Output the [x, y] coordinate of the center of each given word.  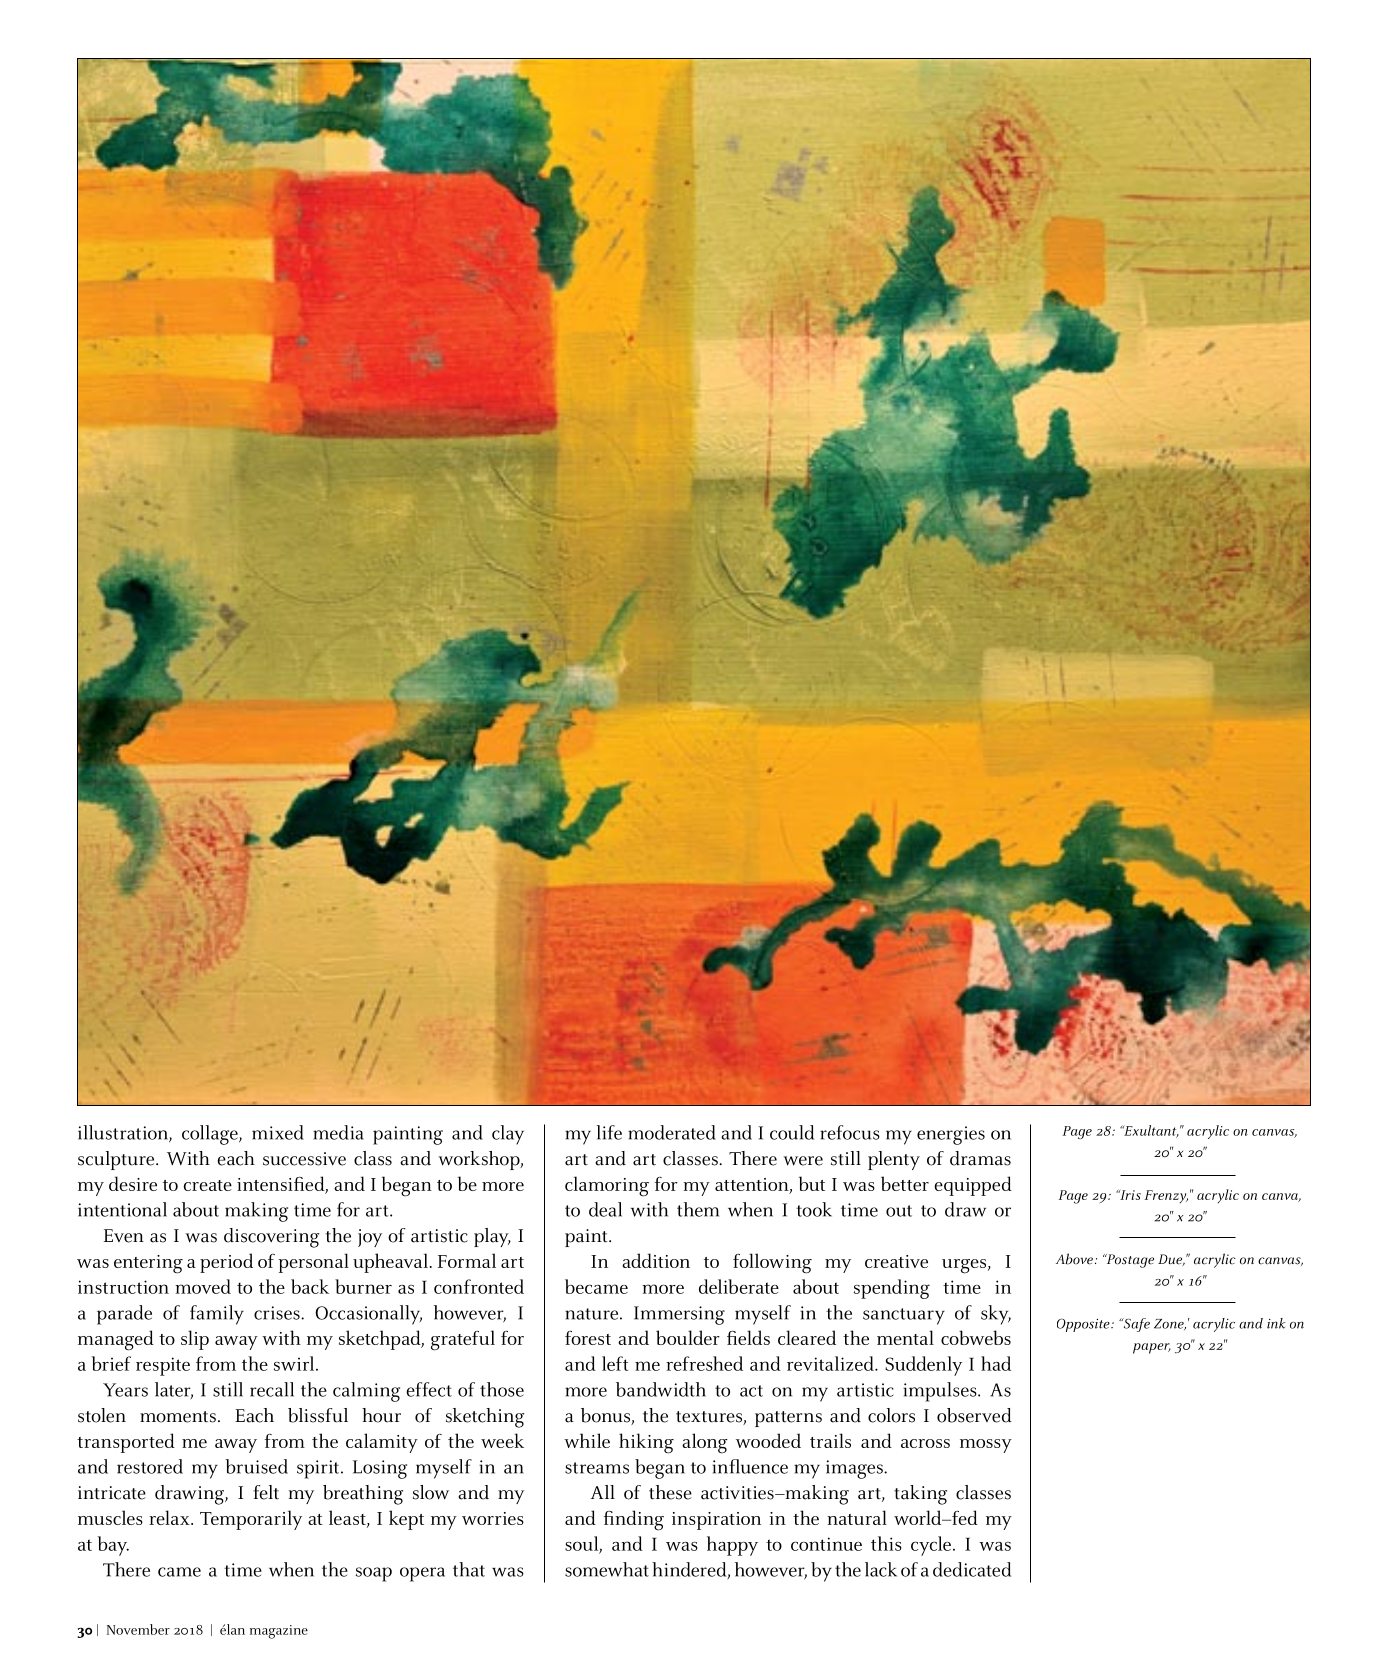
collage [211, 1135]
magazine [279, 1632]
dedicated [972, 1569]
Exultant [1150, 1131]
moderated [672, 1132]
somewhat [607, 1569]
